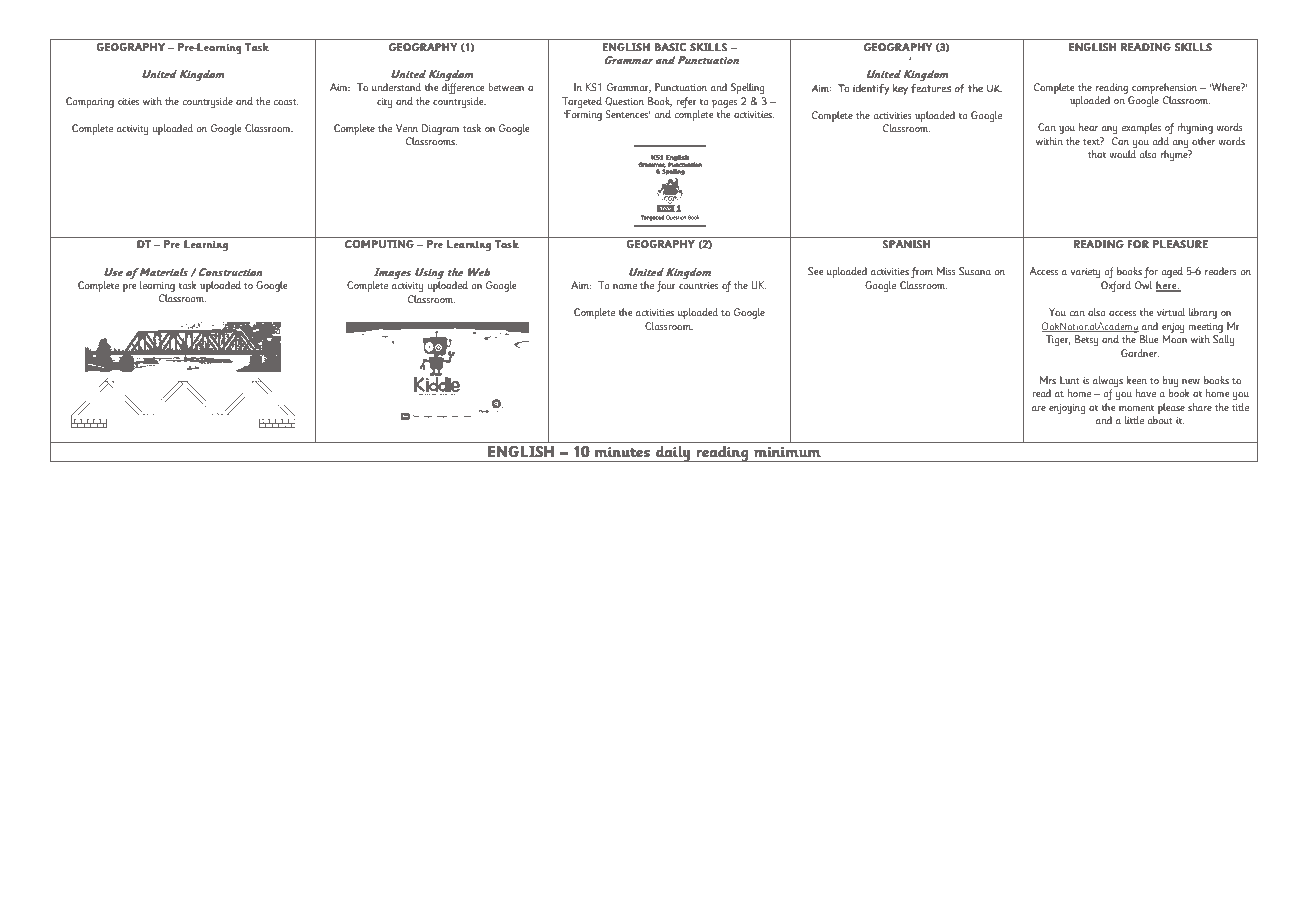  Describe the element at coordinates (670, 47) in the screenshot. I see `BASIC` at that location.
